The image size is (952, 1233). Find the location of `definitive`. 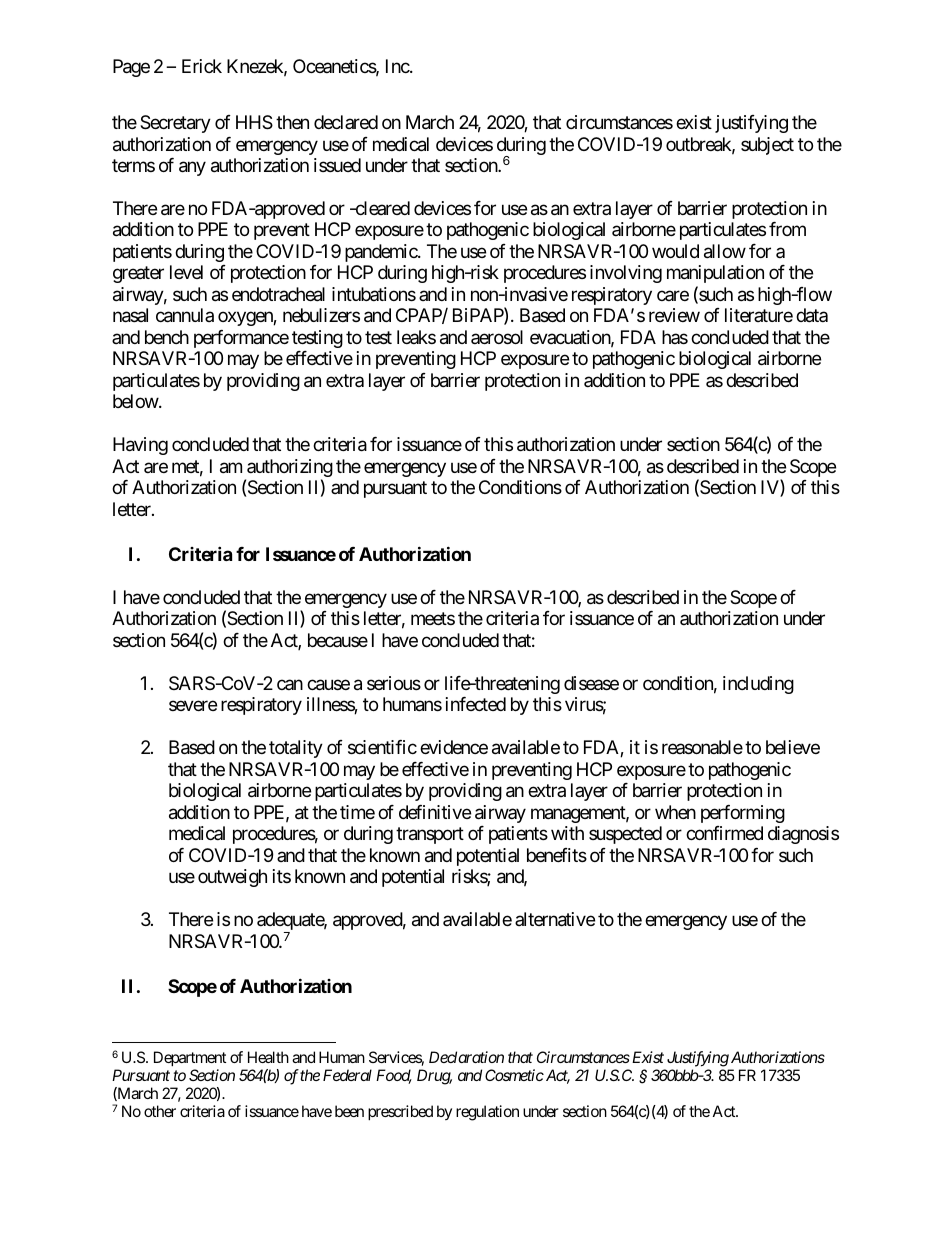

definitive is located at coordinates (435, 812).
